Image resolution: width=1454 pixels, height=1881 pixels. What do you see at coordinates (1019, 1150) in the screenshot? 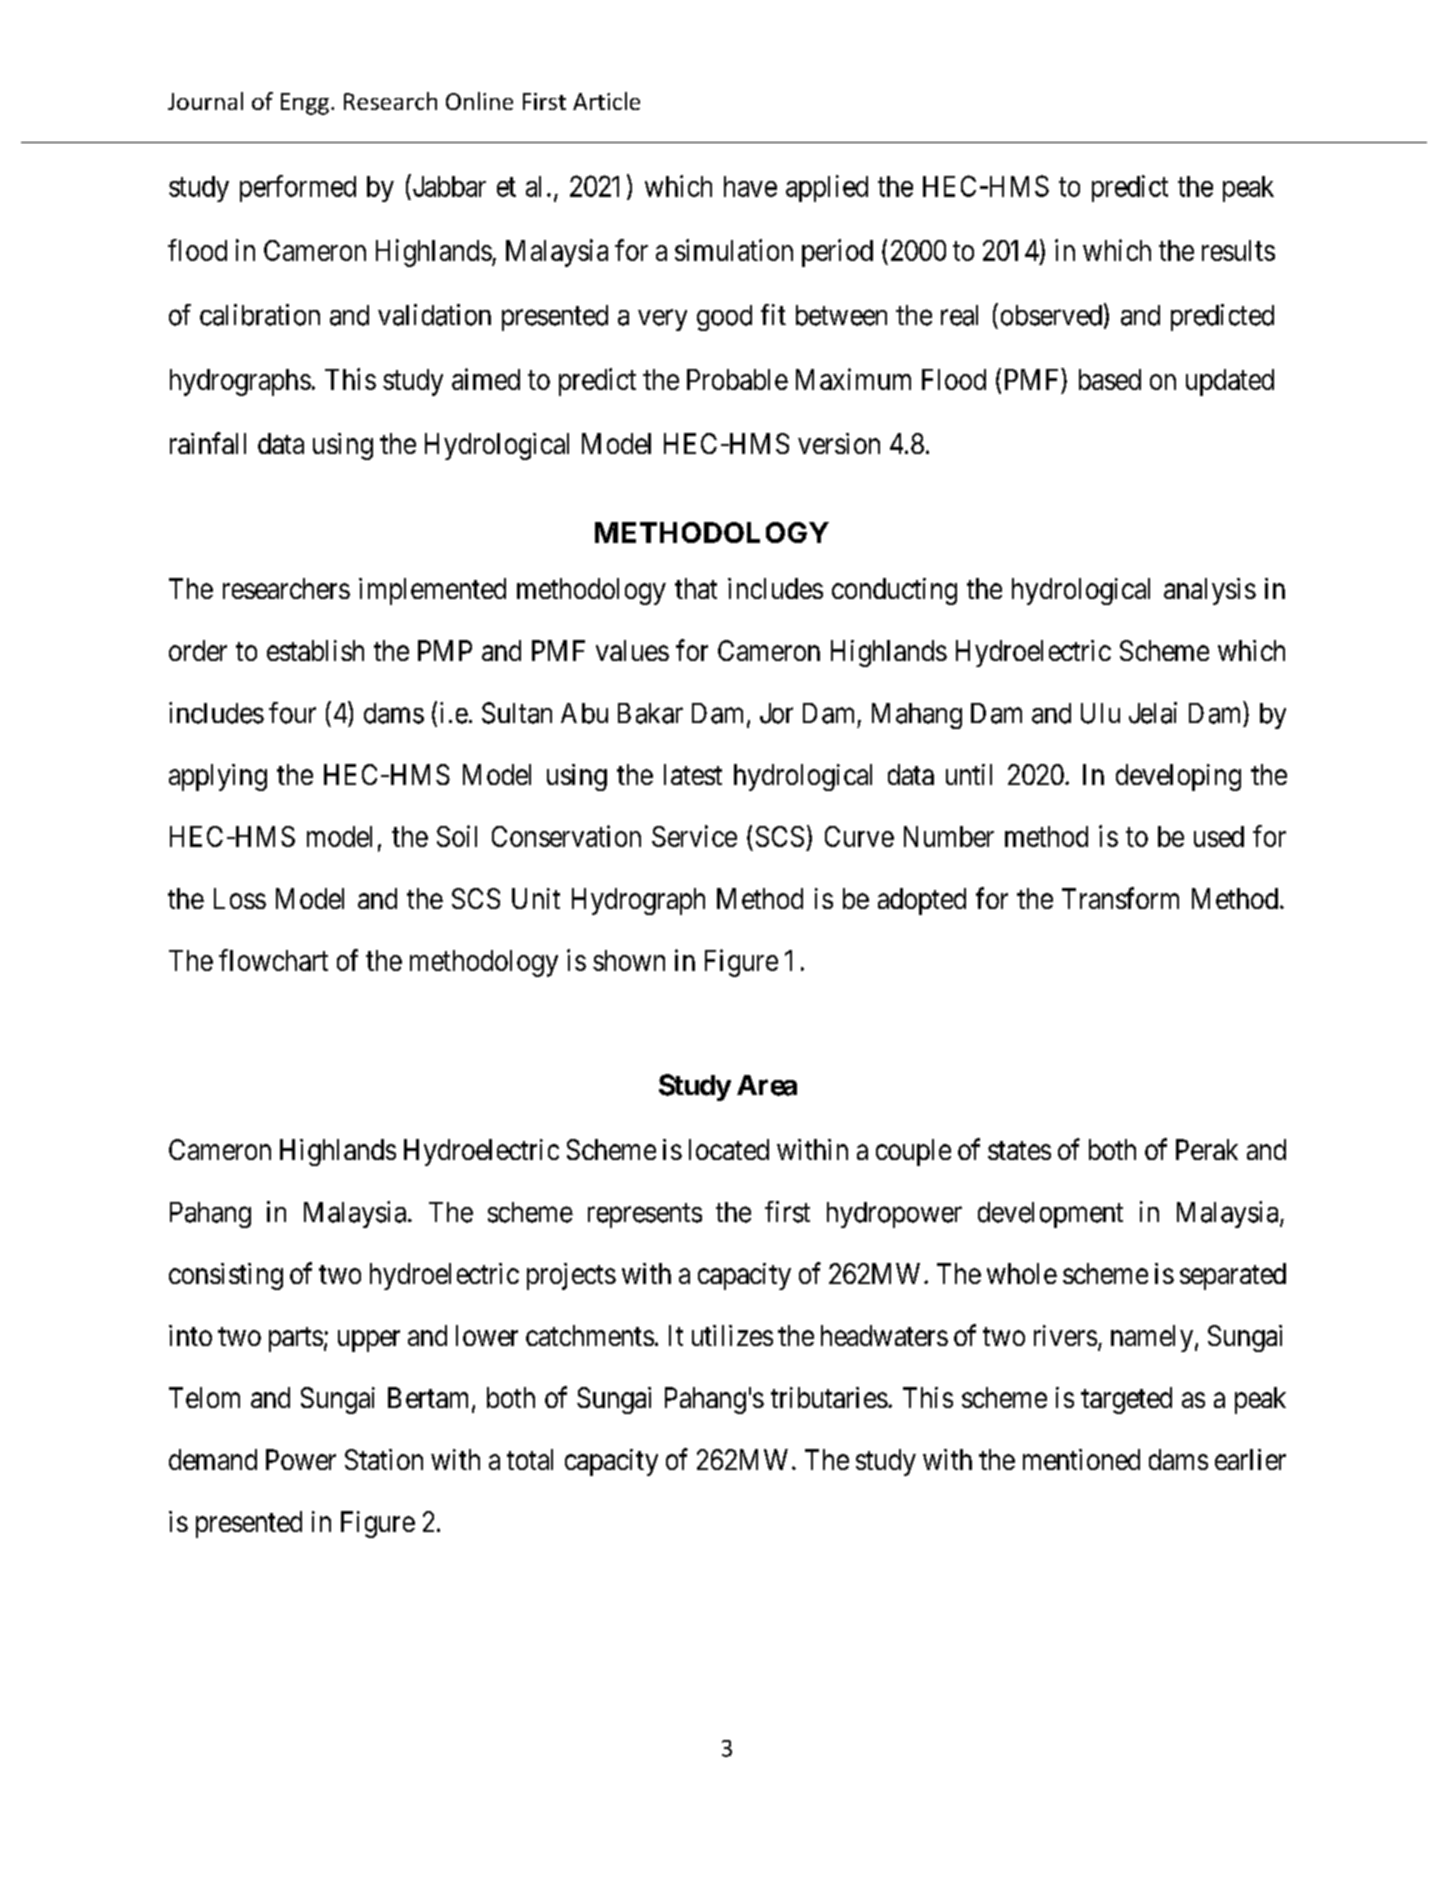
I see `states` at bounding box center [1019, 1150].
